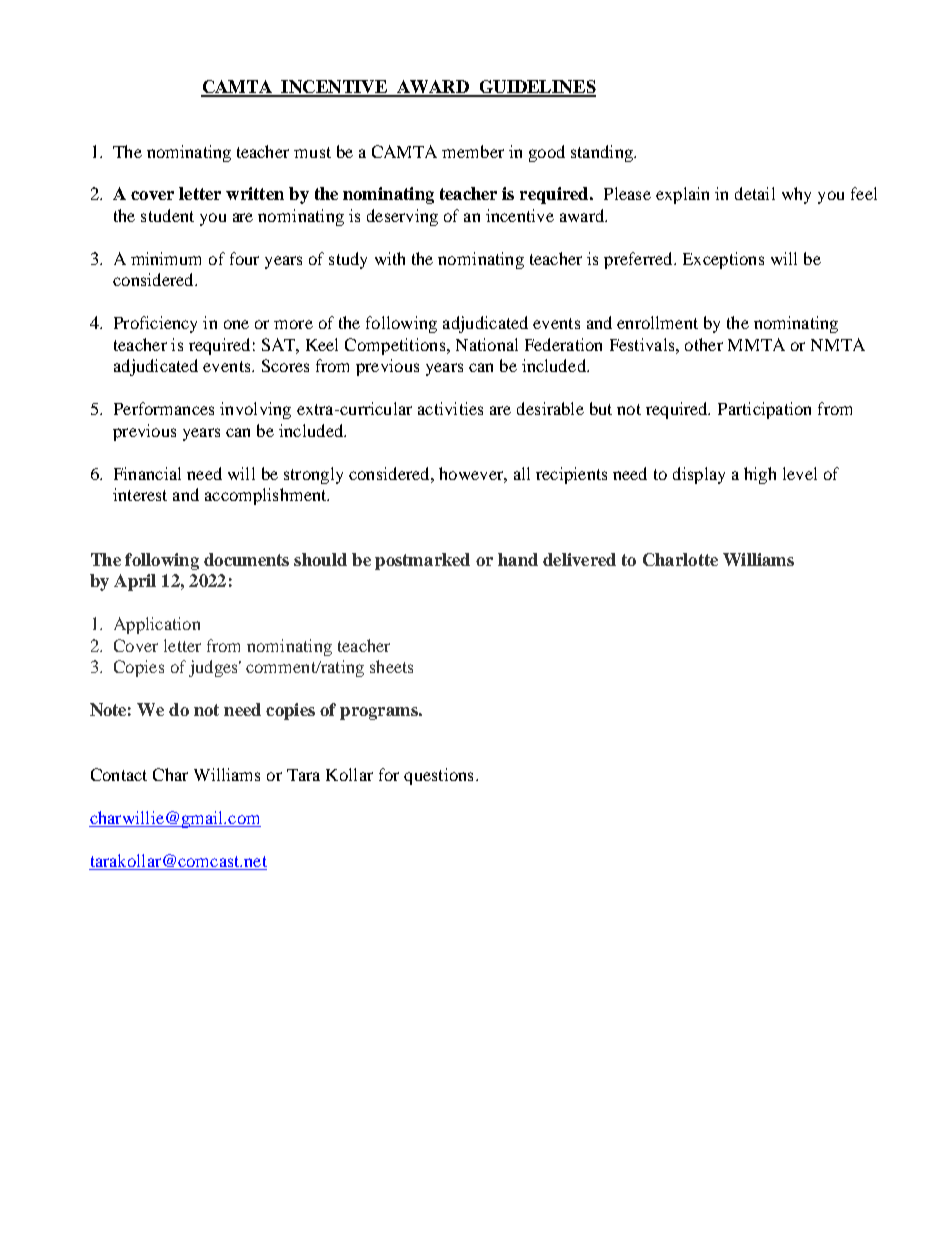  I want to click on detail, so click(755, 193).
